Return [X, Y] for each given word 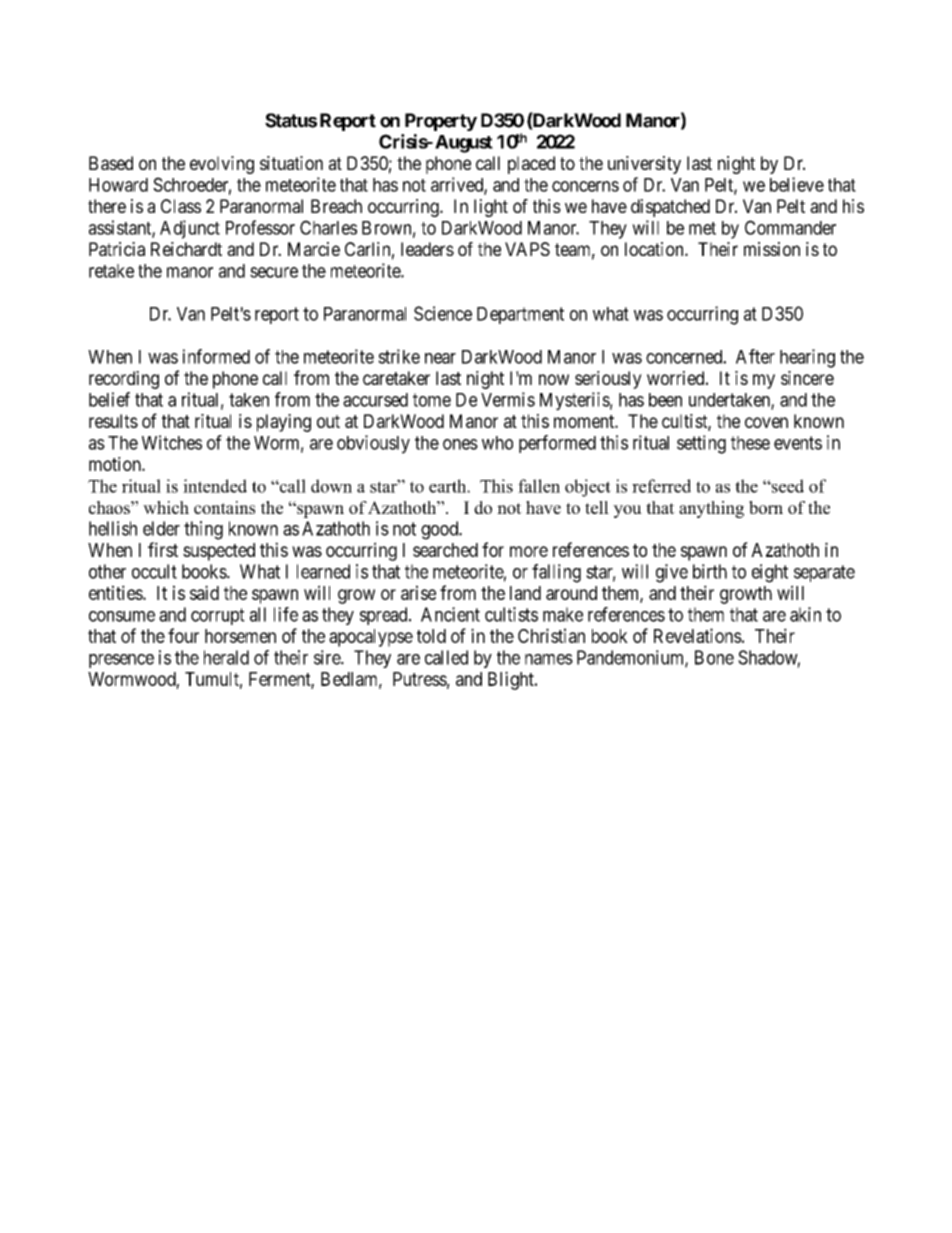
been [665, 400]
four [183, 635]
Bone [714, 657]
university [644, 165]
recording [124, 380]
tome [432, 400]
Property [441, 122]
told [431, 636]
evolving [222, 165]
